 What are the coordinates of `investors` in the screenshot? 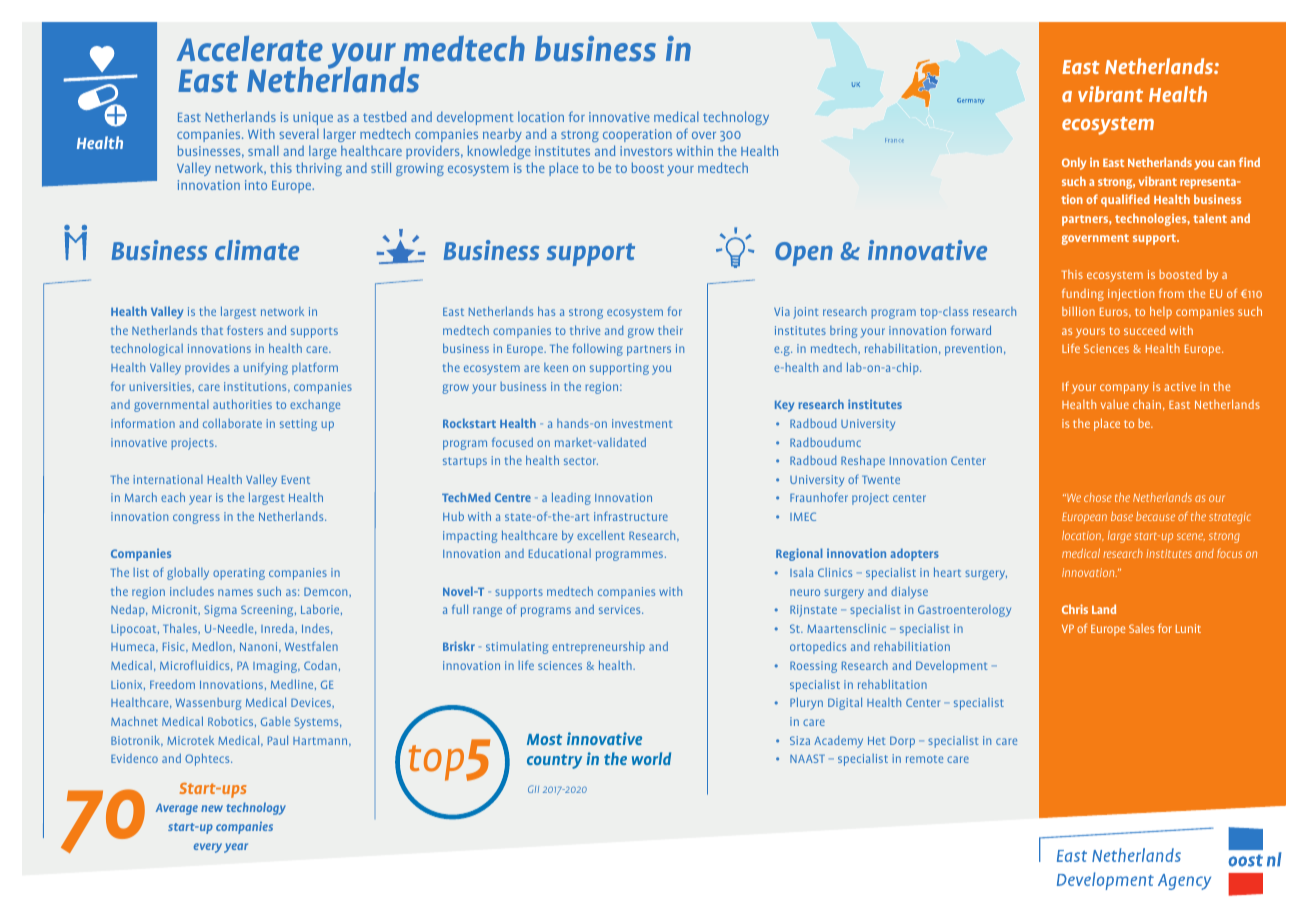 It's located at (646, 151).
